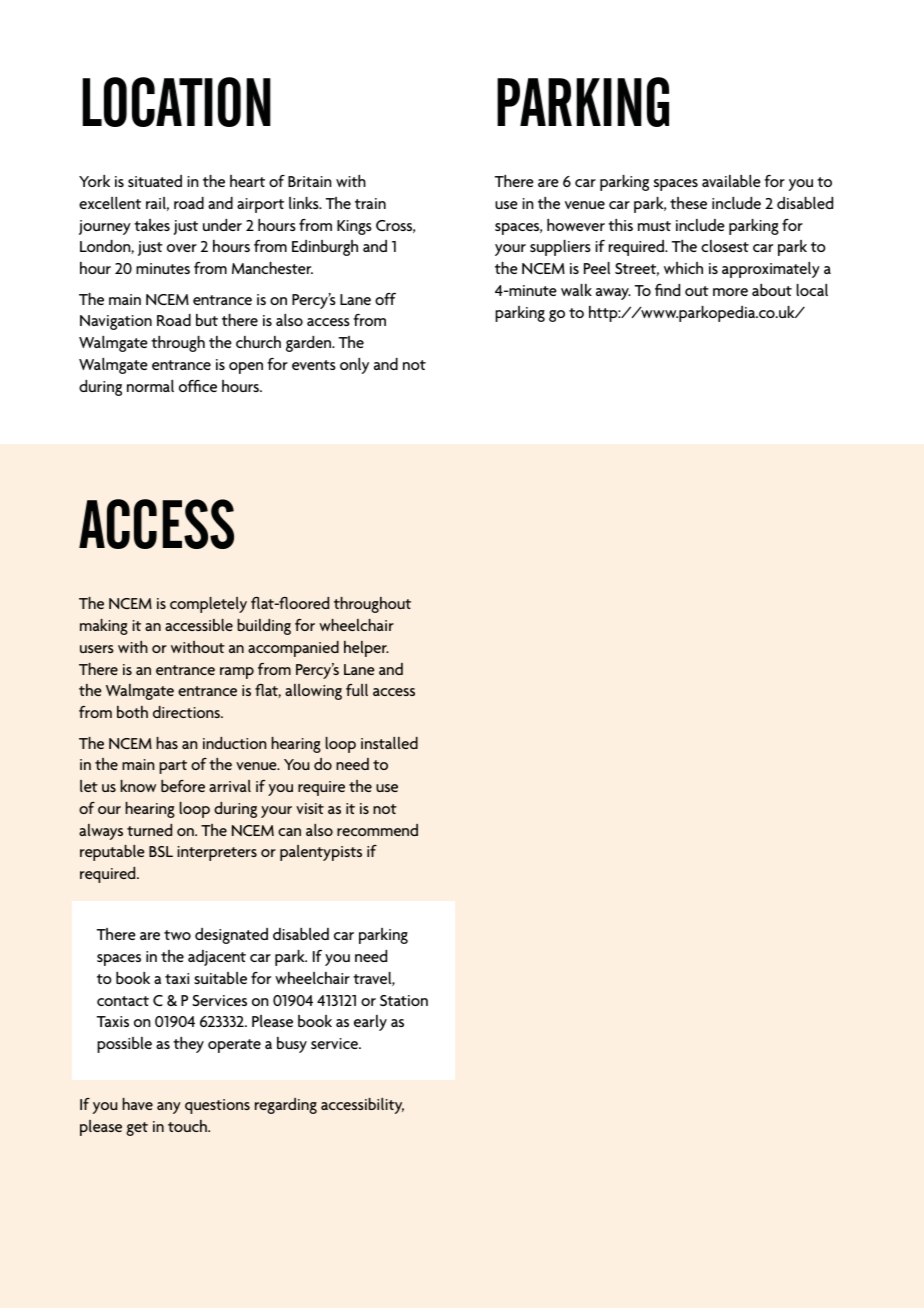 This screenshot has height=1308, width=924. I want to click on installed, so click(389, 743).
